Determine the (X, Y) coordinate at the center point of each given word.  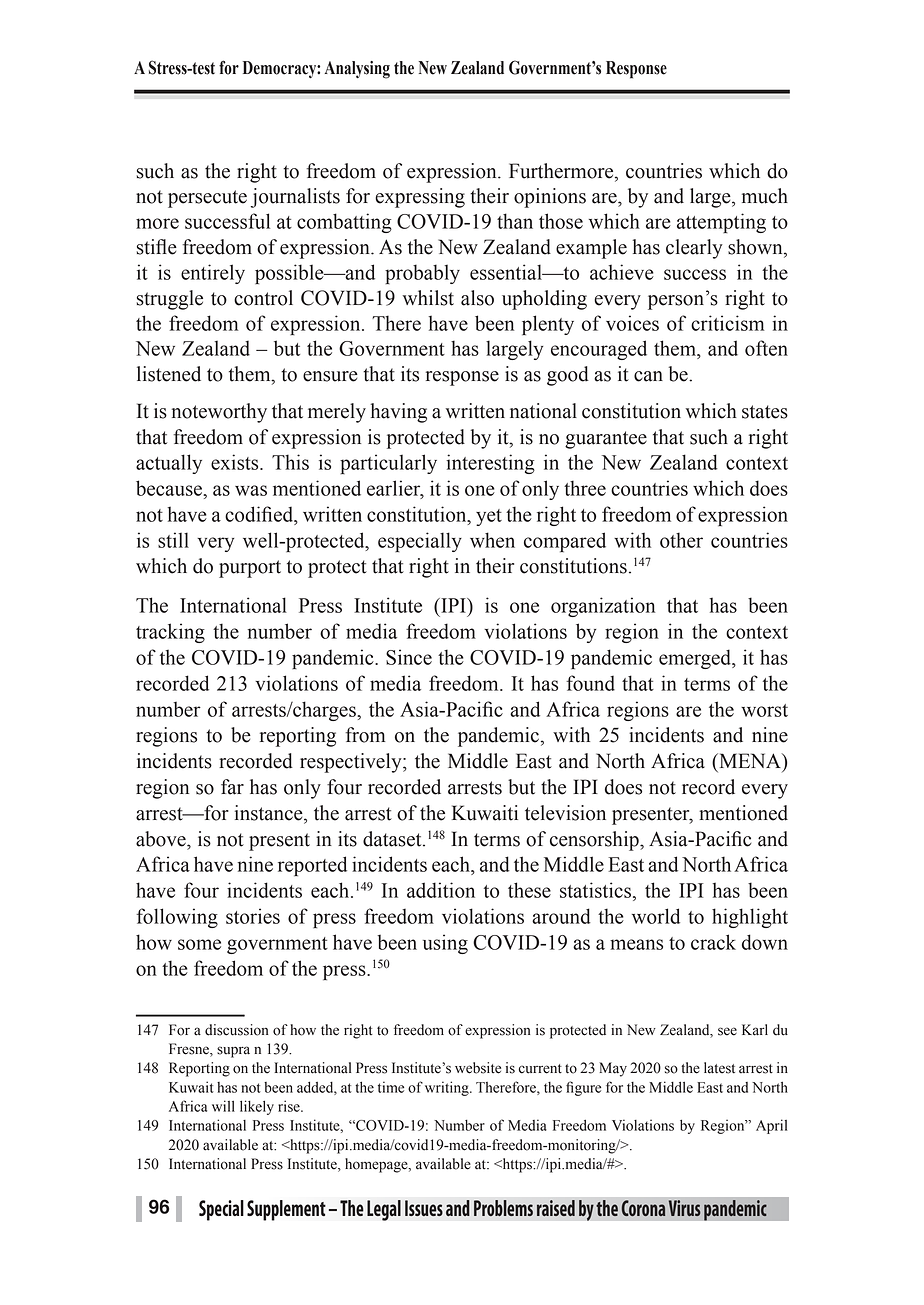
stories (253, 916)
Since (409, 657)
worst (764, 710)
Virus (685, 1208)
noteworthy (219, 413)
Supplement (286, 1210)
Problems (503, 1208)
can (648, 376)
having (399, 413)
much (765, 196)
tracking (170, 633)
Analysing (357, 70)
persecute (207, 199)
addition (441, 890)
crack (713, 942)
